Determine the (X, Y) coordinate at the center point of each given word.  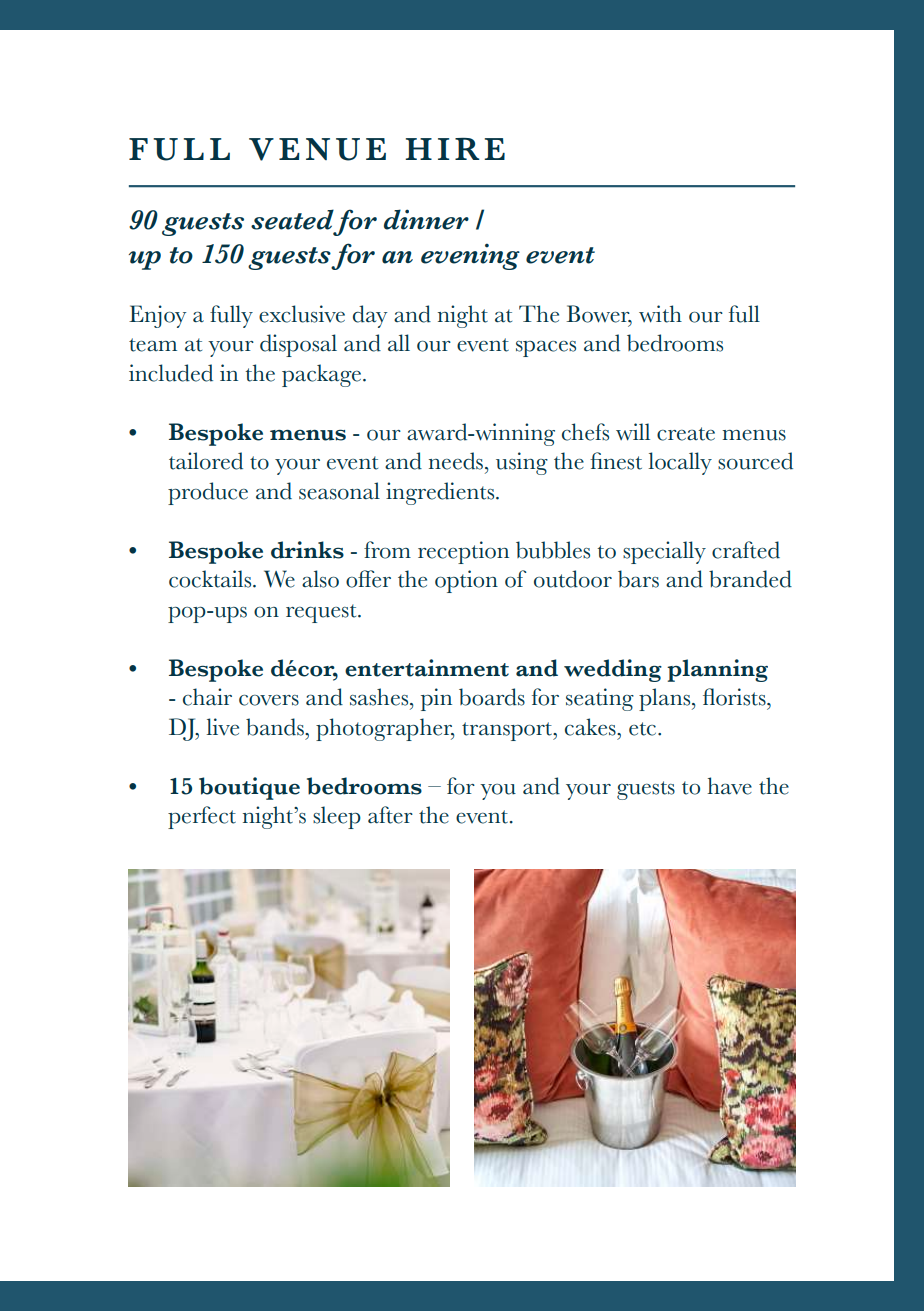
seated (292, 219)
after (390, 815)
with (660, 314)
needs (456, 461)
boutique (249, 788)
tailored (206, 461)
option (466, 581)
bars (638, 579)
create (686, 434)
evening (470, 256)
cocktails (211, 579)
